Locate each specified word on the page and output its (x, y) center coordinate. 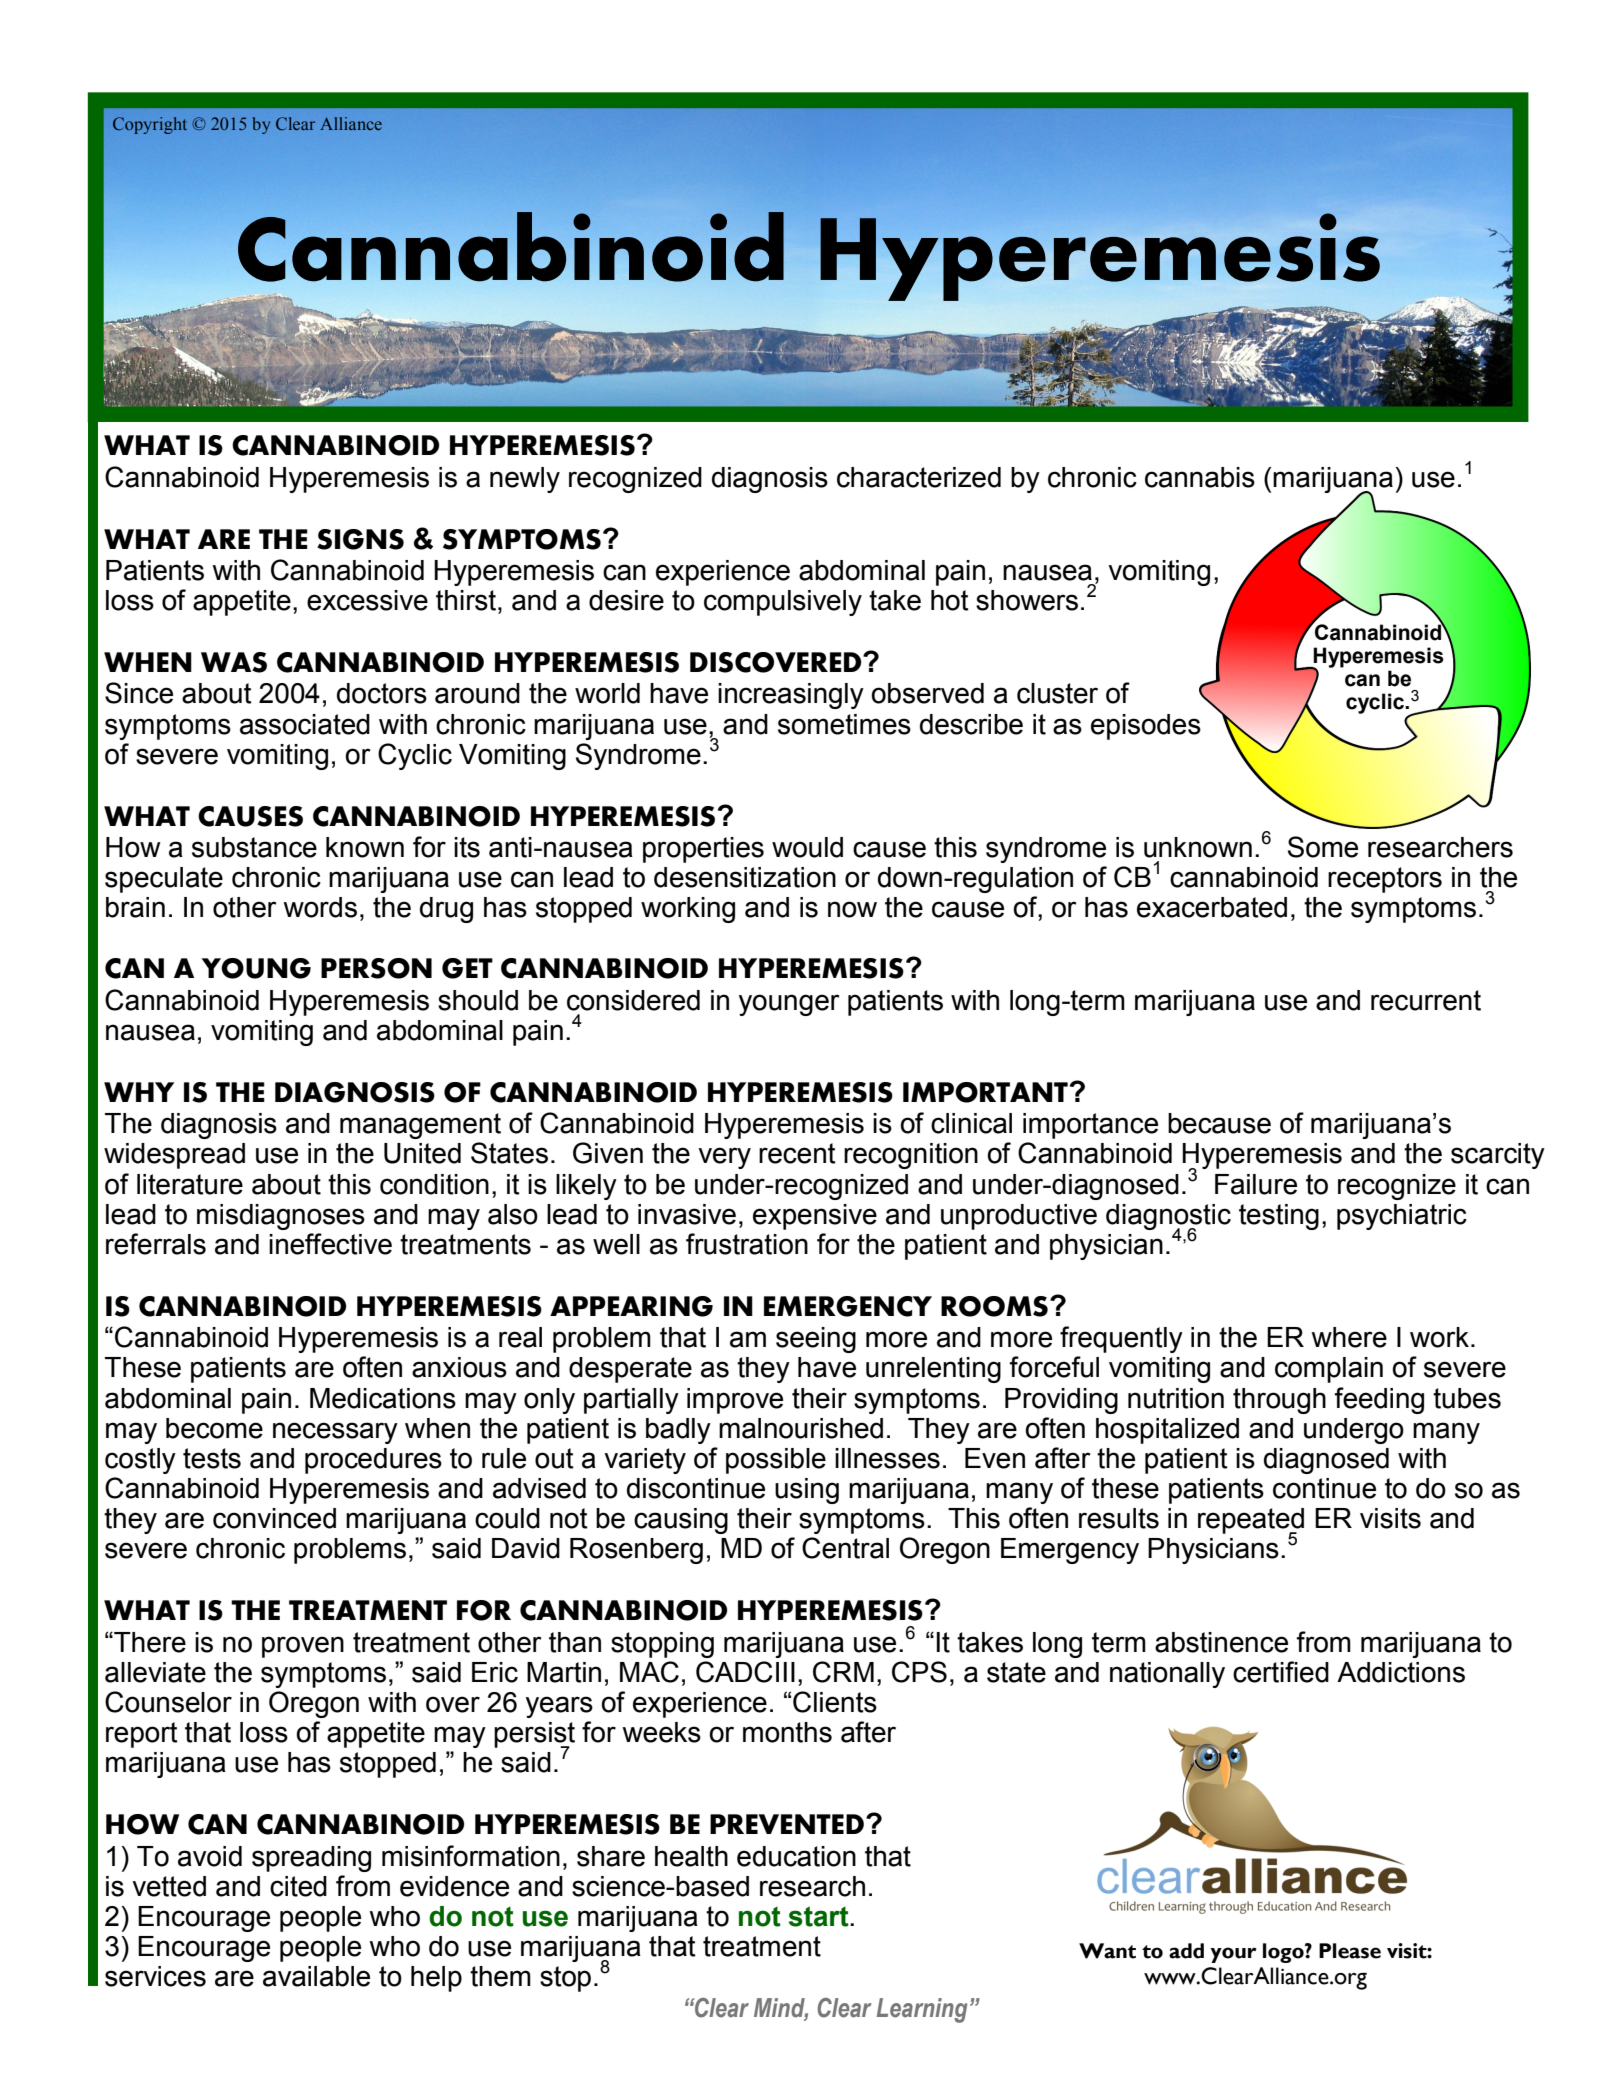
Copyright (150, 125)
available (316, 1976)
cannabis (1200, 477)
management (420, 1126)
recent (797, 1153)
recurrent (1426, 1000)
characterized (919, 477)
